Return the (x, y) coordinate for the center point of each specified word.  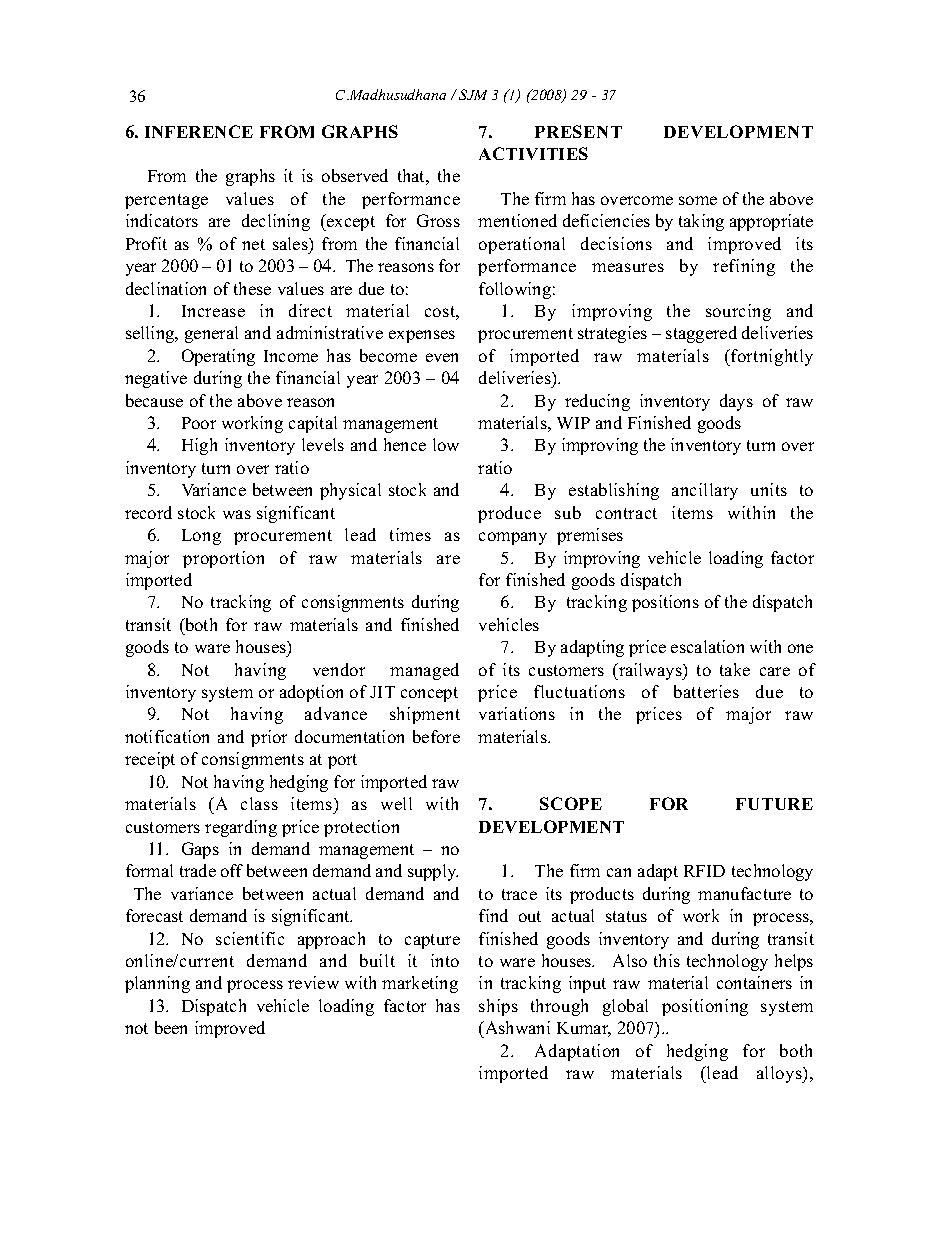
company (513, 538)
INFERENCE (199, 131)
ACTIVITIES (533, 153)
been (171, 1027)
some (698, 200)
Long (201, 537)
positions (665, 603)
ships (498, 1007)
